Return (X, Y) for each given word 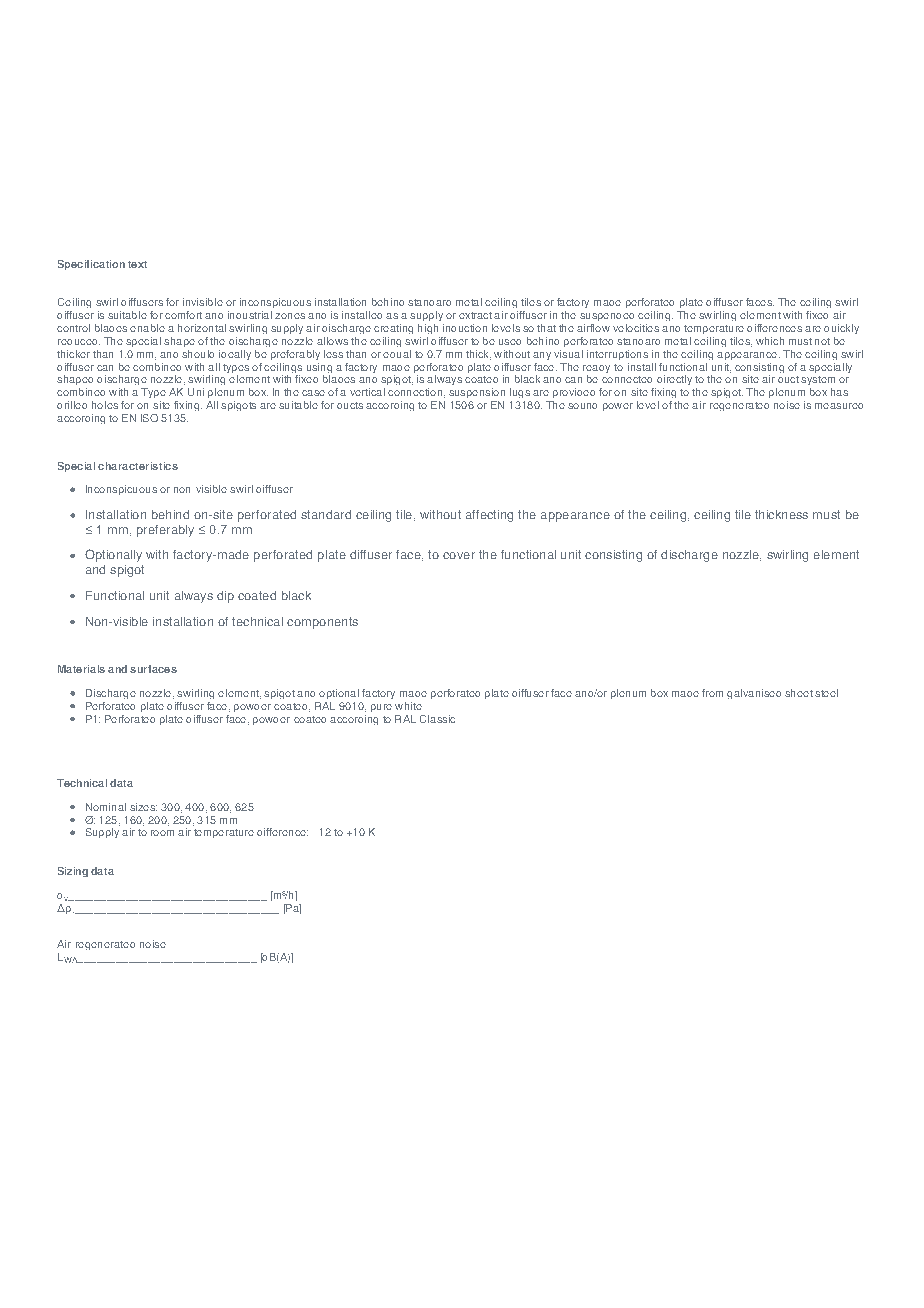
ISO (149, 418)
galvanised (754, 694)
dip (225, 597)
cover (459, 555)
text (137, 264)
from (712, 693)
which (770, 341)
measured (839, 406)
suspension (477, 393)
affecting (489, 516)
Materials (81, 669)
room (162, 833)
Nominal (106, 807)
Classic (437, 719)
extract (475, 315)
